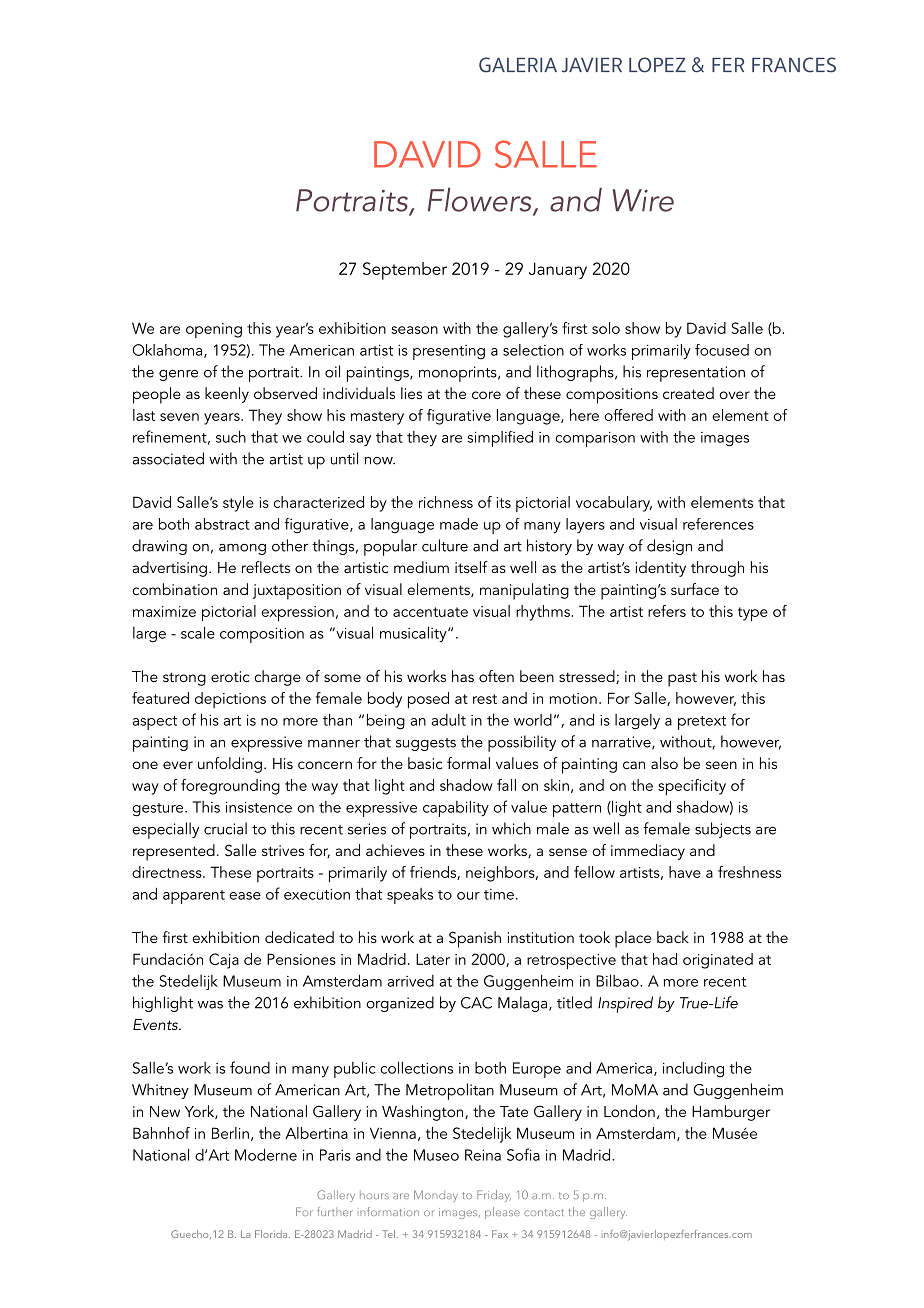  What do you see at coordinates (481, 201) in the screenshot?
I see `Flowers` at bounding box center [481, 201].
